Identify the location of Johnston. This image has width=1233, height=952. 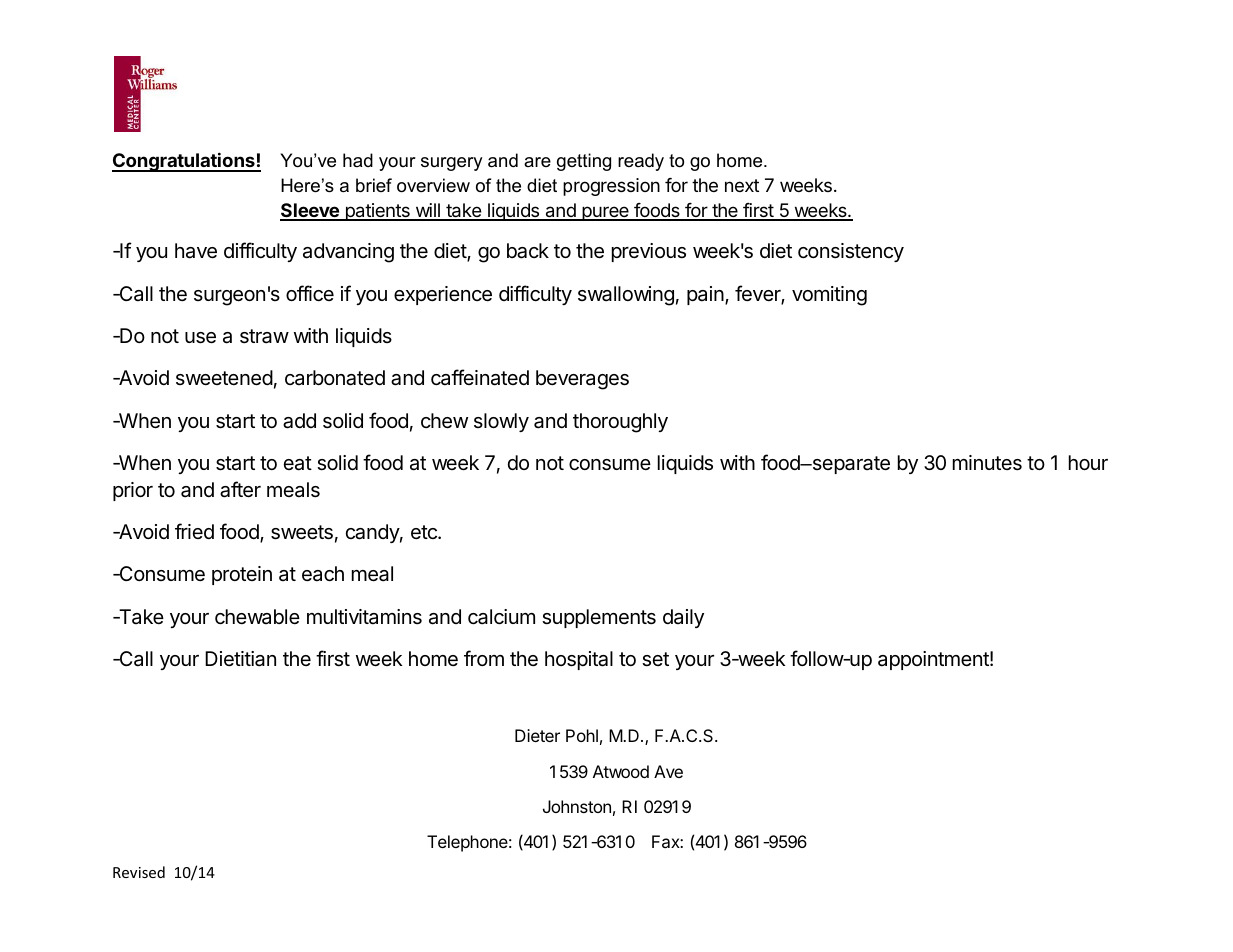
(577, 806).
